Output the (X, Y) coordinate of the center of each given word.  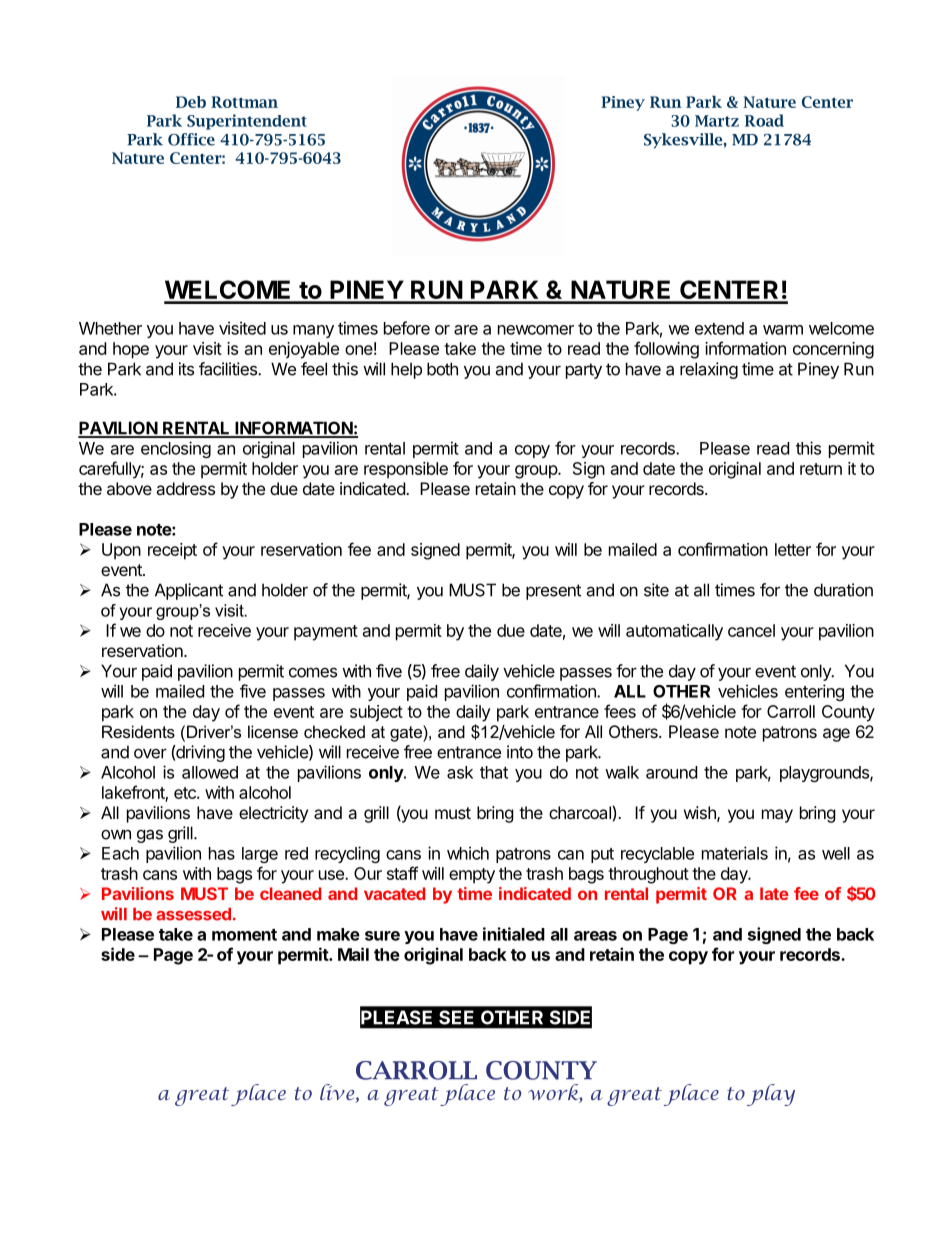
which (468, 853)
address (185, 488)
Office (191, 139)
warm (783, 330)
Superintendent (247, 122)
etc (186, 793)
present (553, 592)
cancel (751, 630)
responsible (406, 470)
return (821, 469)
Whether (110, 328)
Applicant (189, 591)
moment (244, 935)
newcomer (536, 330)
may (777, 816)
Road (764, 120)
